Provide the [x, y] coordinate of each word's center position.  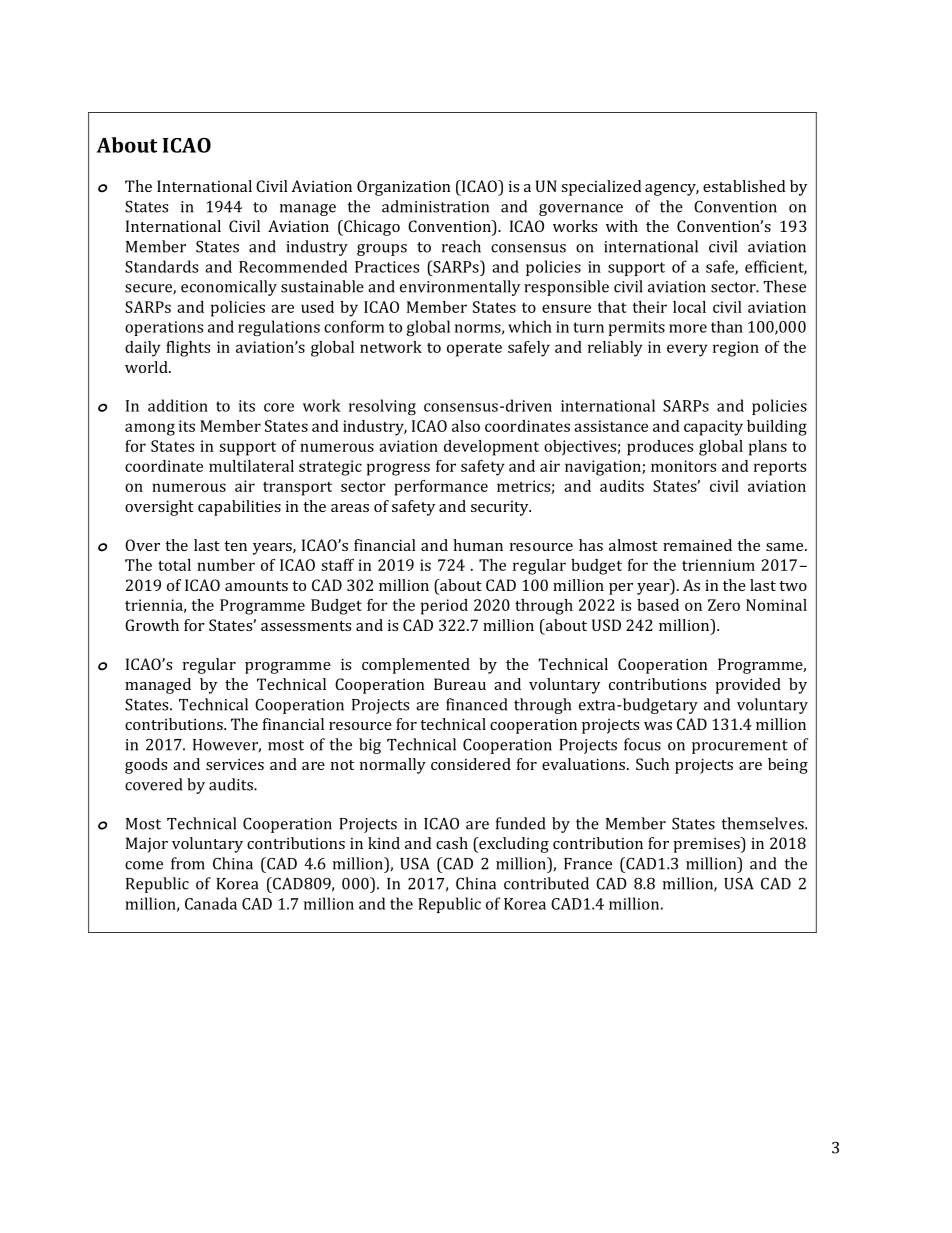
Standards [161, 266]
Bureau [460, 684]
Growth [152, 625]
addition [178, 405]
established [744, 186]
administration [435, 206]
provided [748, 686]
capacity [713, 428]
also [466, 426]
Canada [211, 903]
